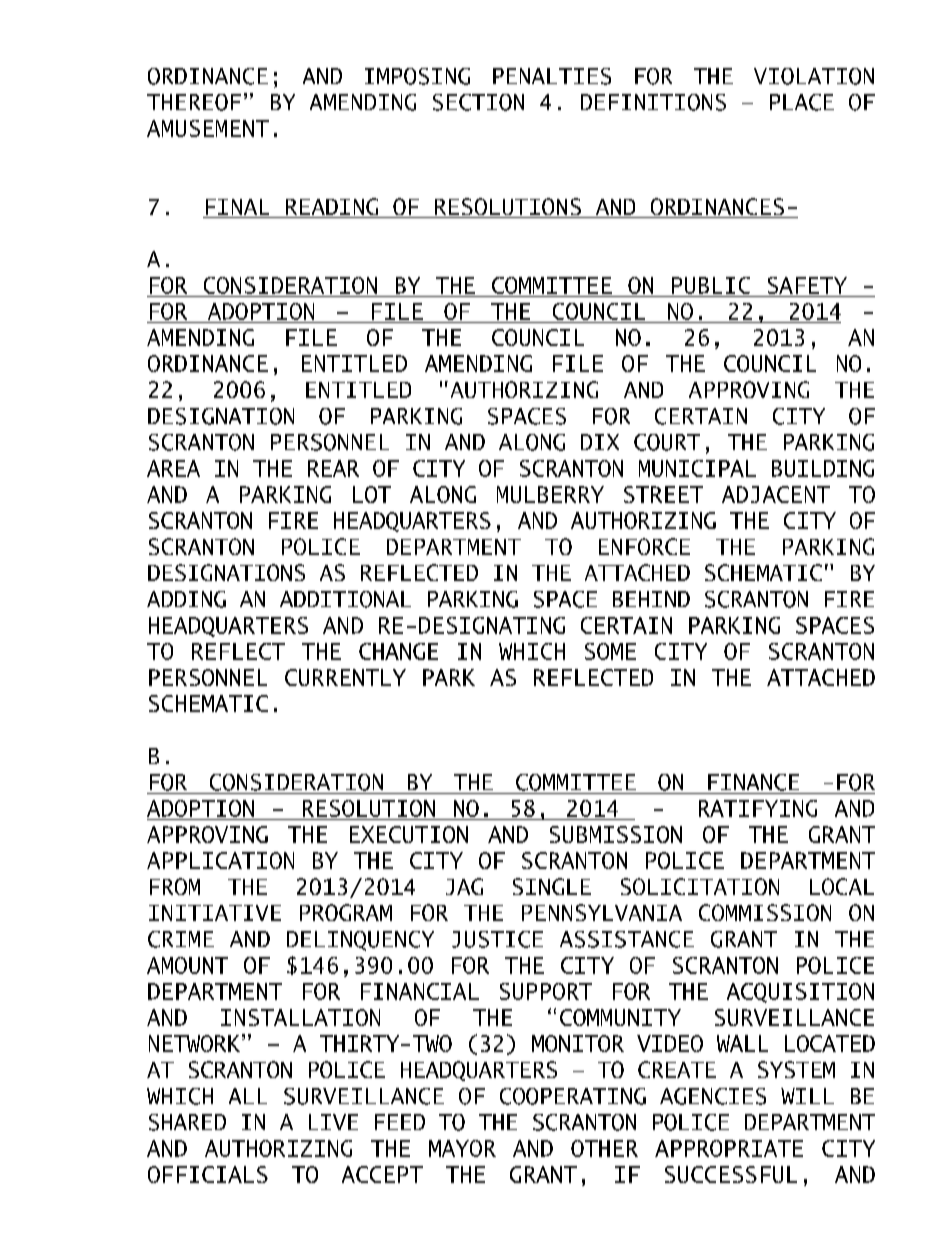 Image resolution: width=952 pixels, height=1233 pixels. What do you see at coordinates (610, 651) in the screenshot?
I see `SOME` at bounding box center [610, 651].
